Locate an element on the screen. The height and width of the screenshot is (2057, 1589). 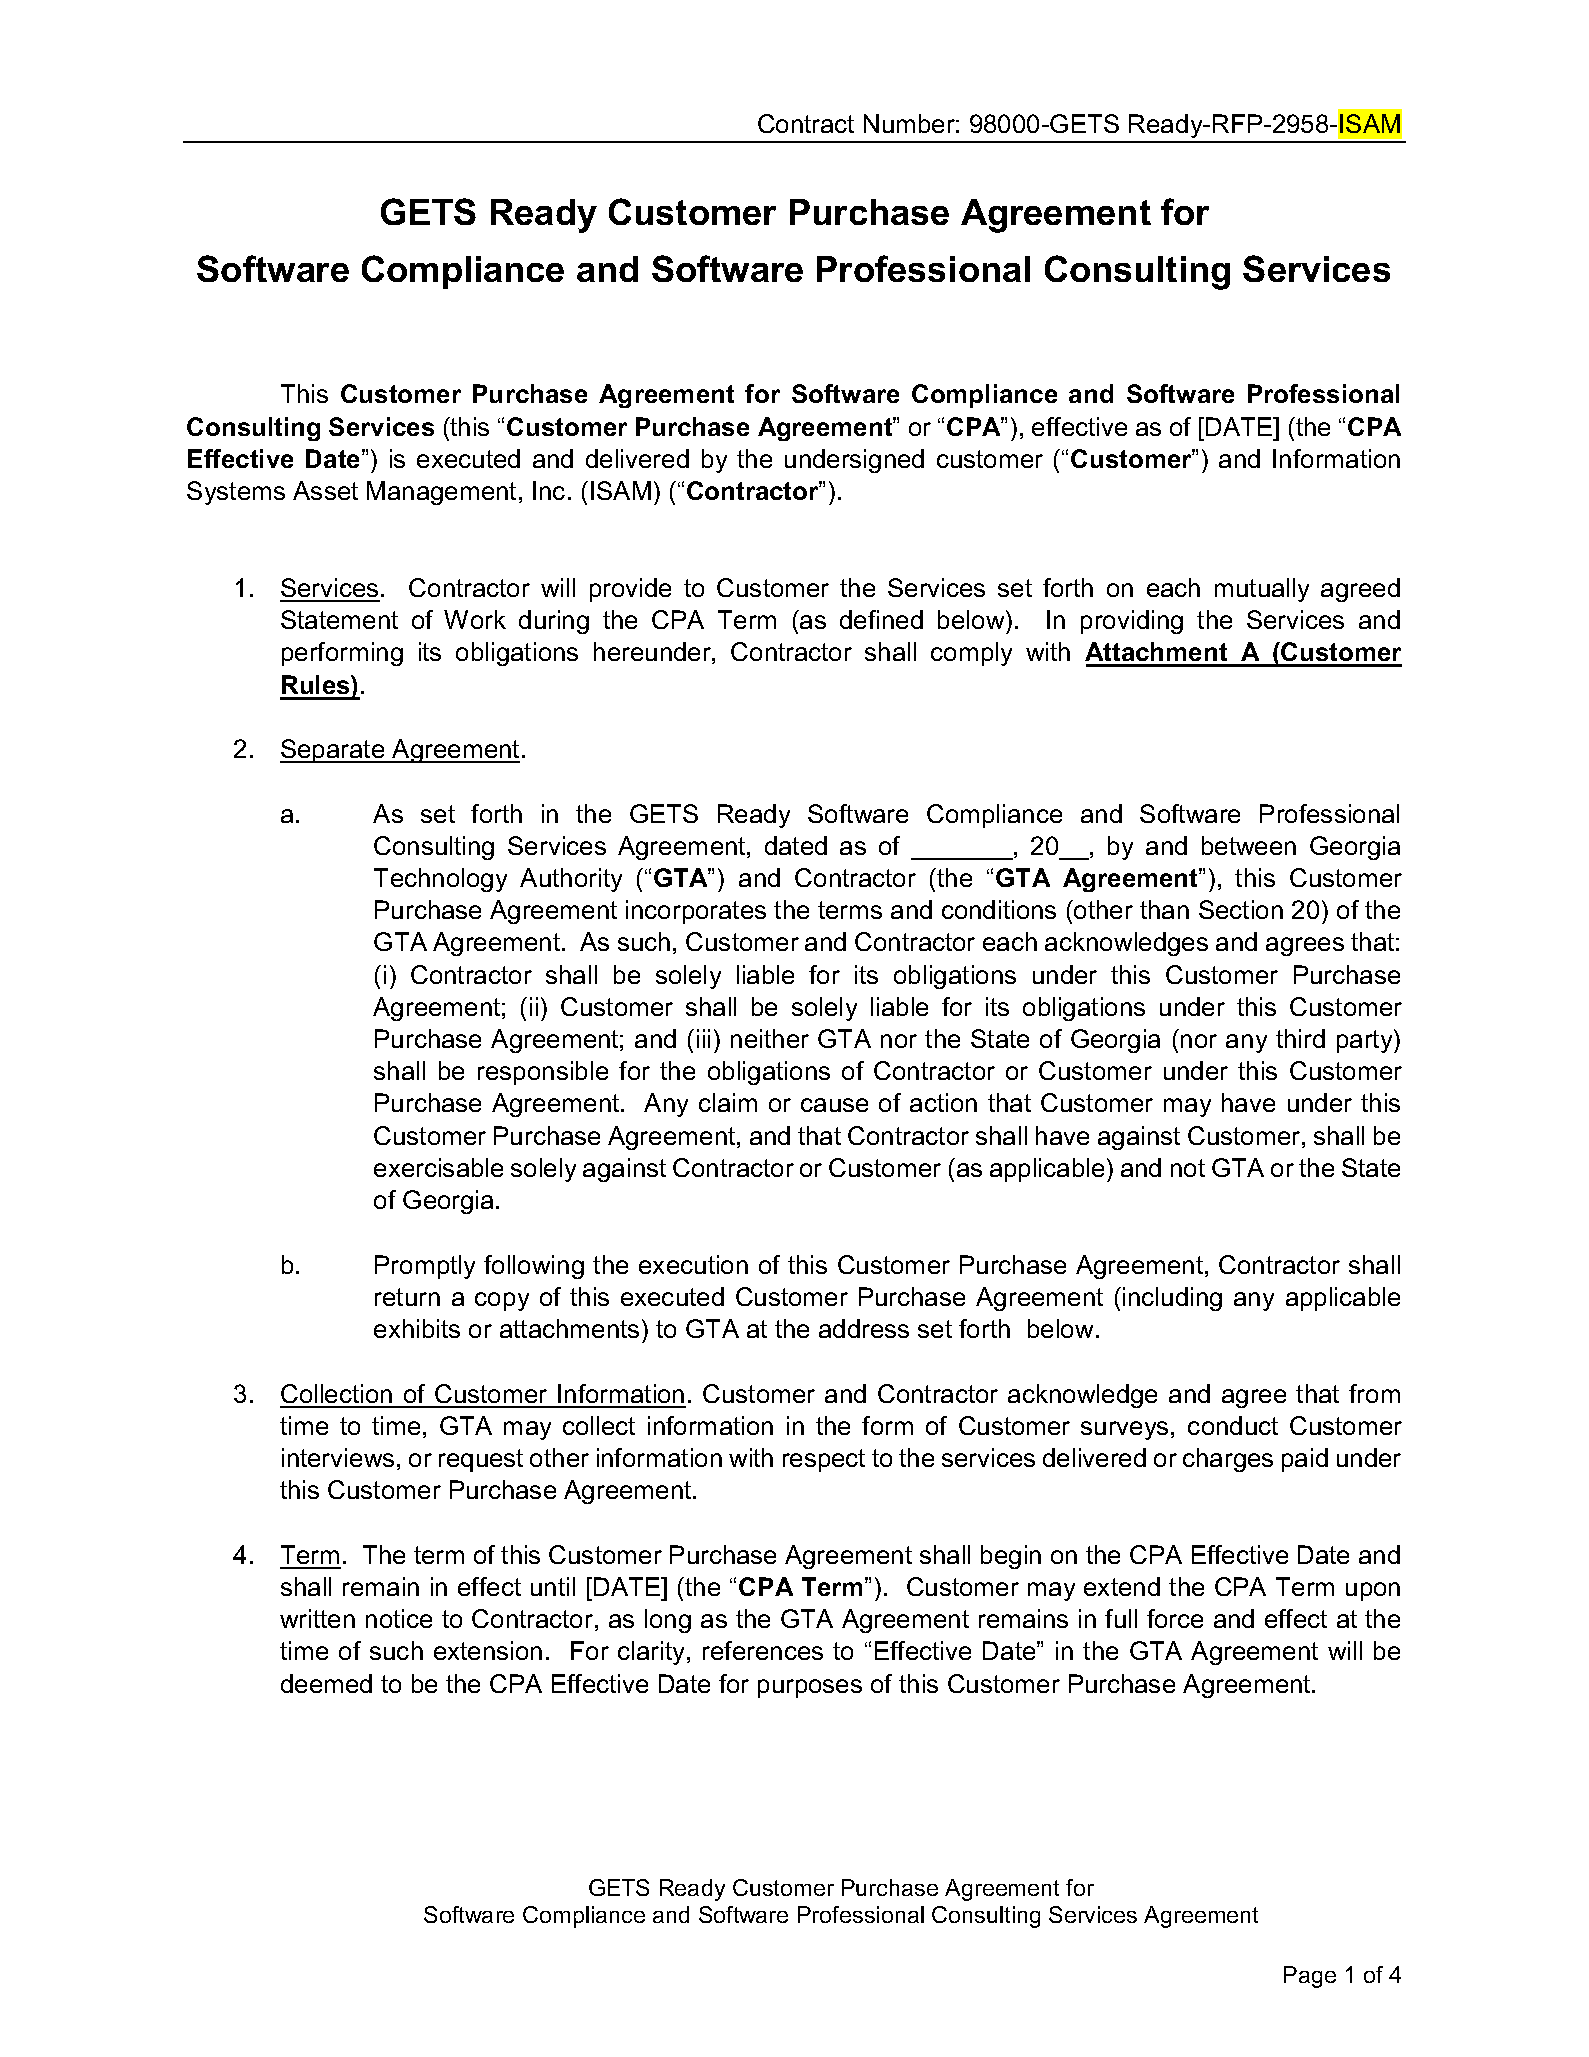
incorporates is located at coordinates (696, 912).
